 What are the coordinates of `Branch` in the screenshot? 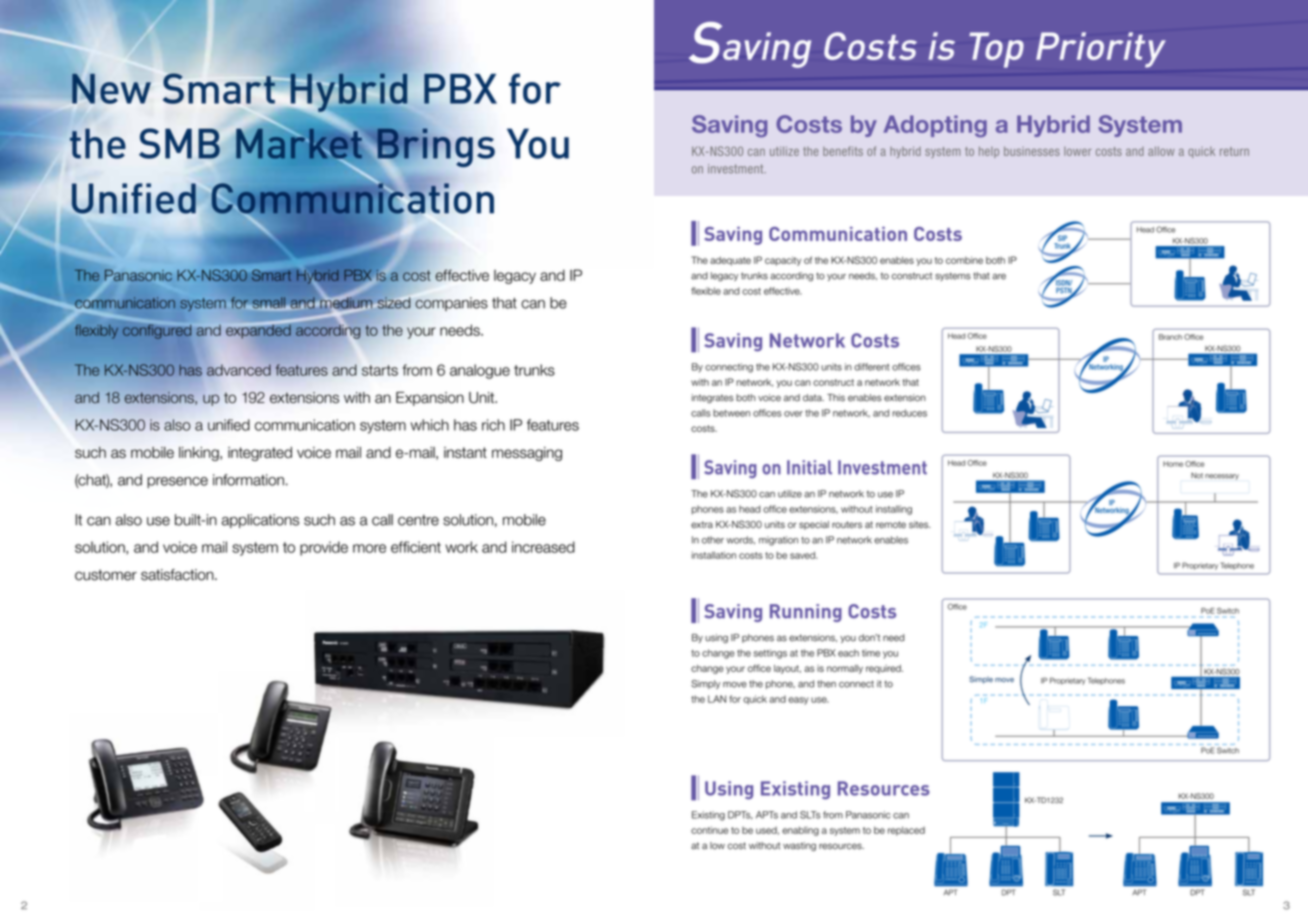 It's located at (1170, 337).
